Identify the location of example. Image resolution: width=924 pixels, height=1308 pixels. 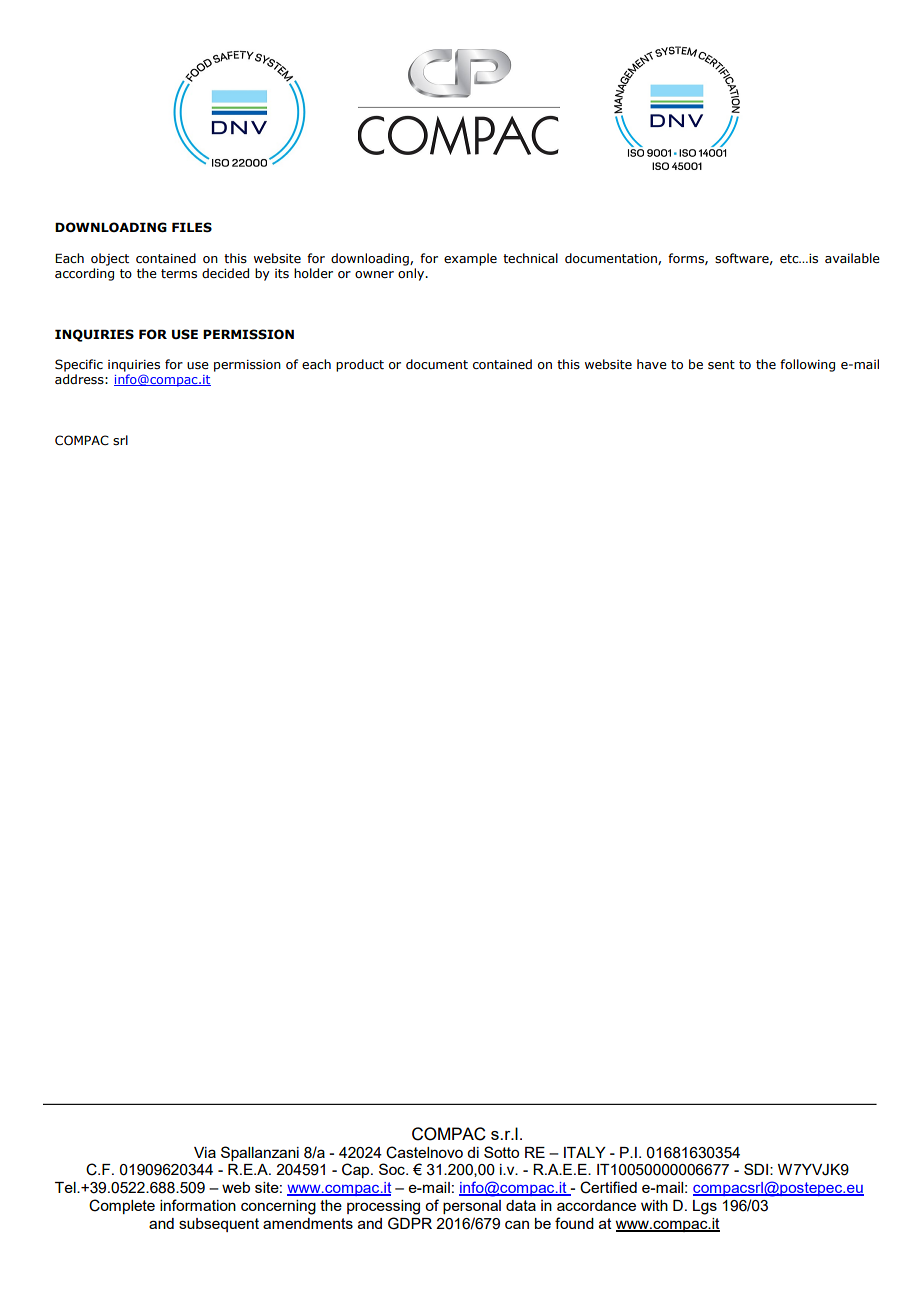
(470, 259).
